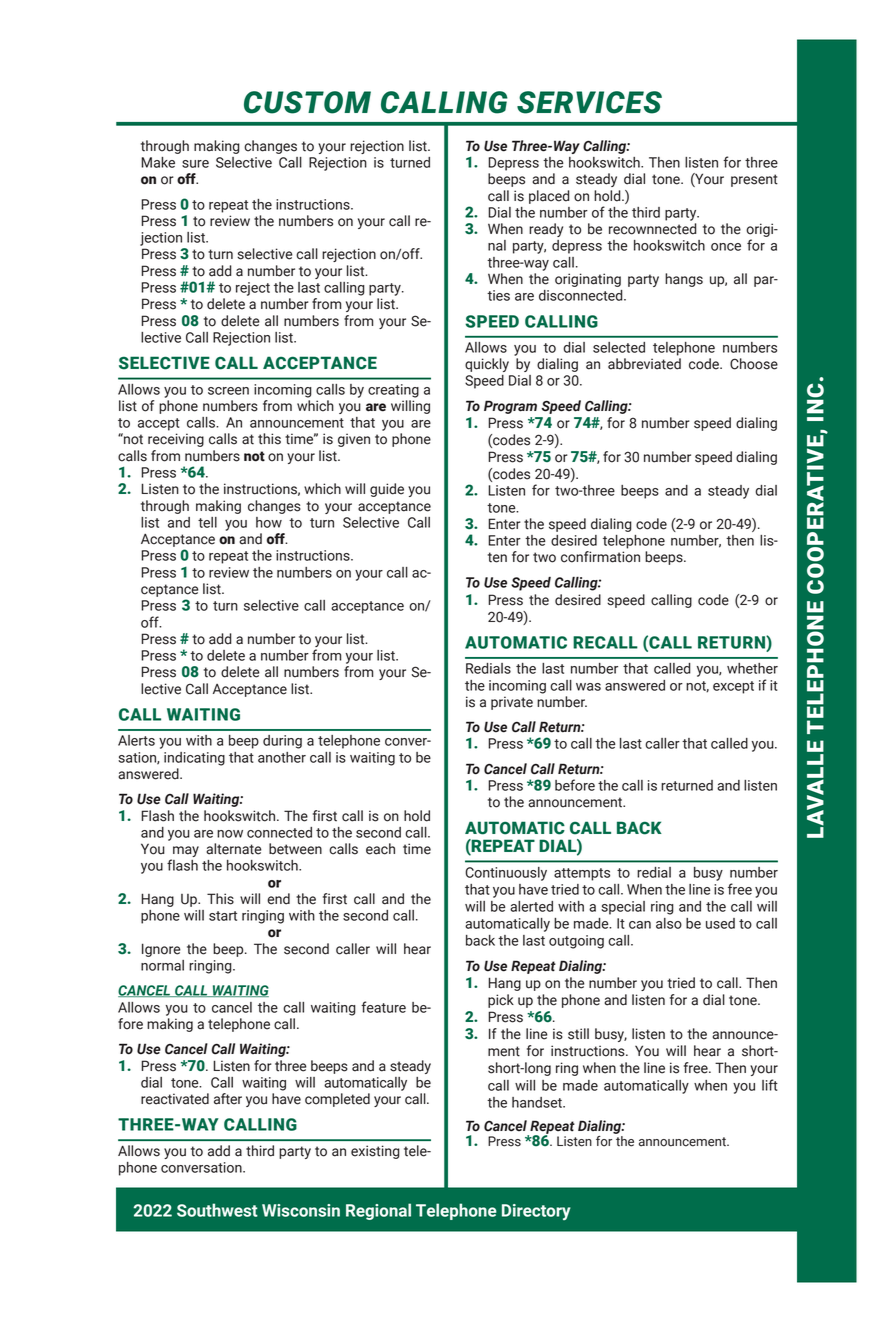 The height and width of the image is (1322, 896). I want to click on tell, so click(207, 522).
